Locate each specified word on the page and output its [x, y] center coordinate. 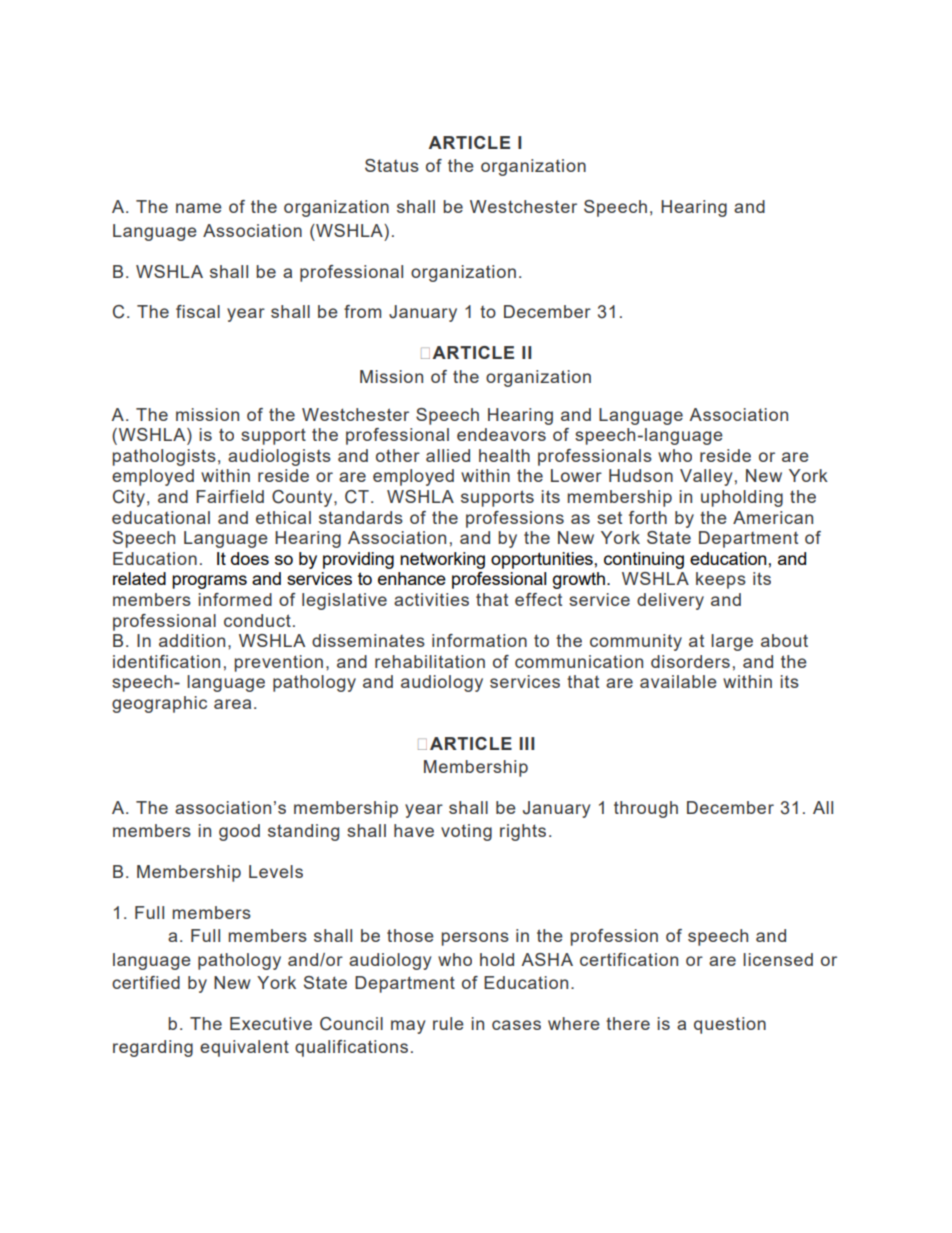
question [730, 1025]
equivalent [244, 1048]
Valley [706, 477]
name [199, 208]
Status [392, 165]
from [362, 311]
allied [448, 455]
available [678, 681]
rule [448, 1023]
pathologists [164, 457]
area [232, 704]
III [527, 743]
